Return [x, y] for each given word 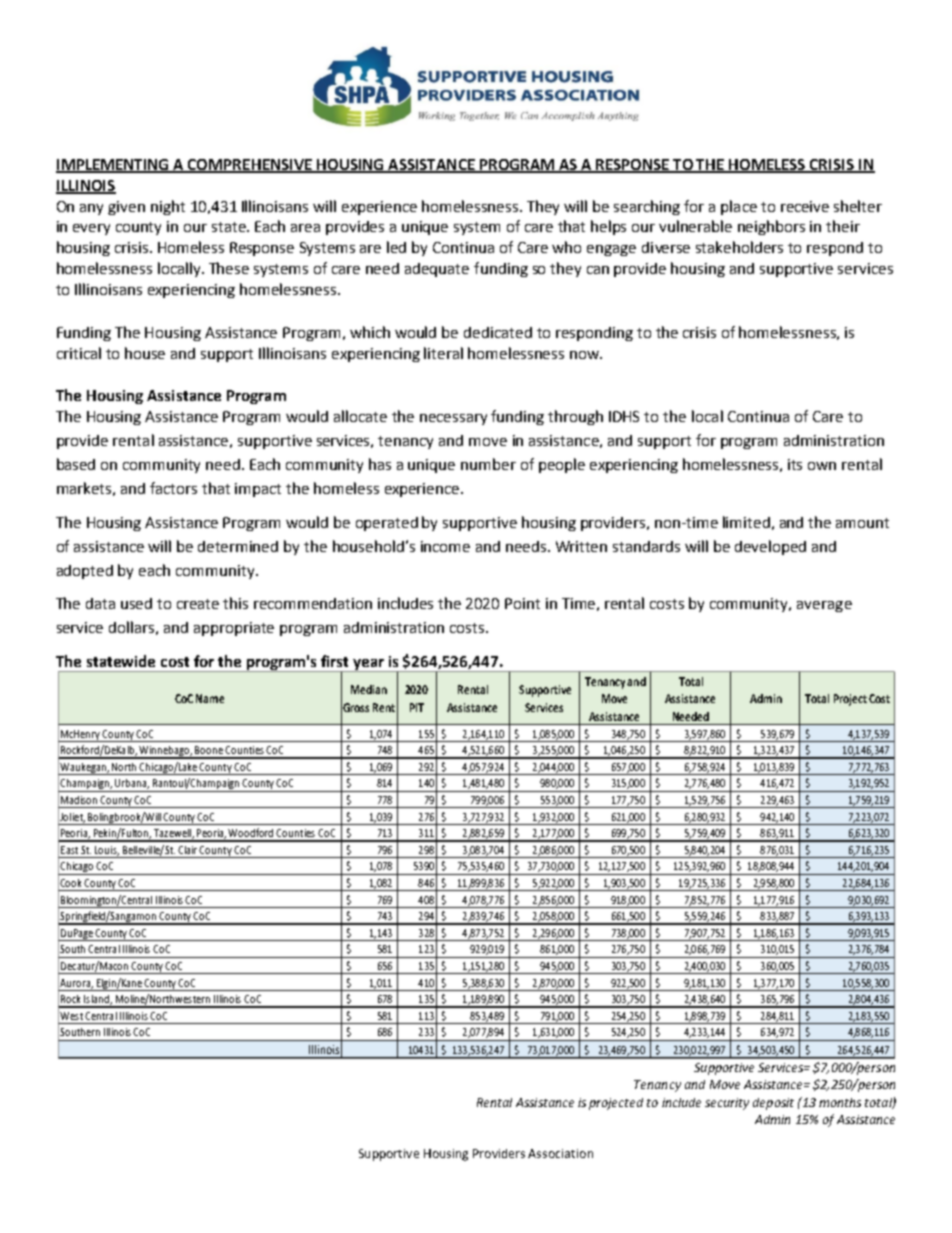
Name [210, 698]
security [727, 1104]
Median [369, 689]
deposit [773, 1104]
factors [173, 488]
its [795, 464]
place [739, 207]
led [396, 247]
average [824, 606]
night [168, 207]
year [369, 665]
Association [560, 1153]
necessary [453, 419]
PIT [417, 707]
